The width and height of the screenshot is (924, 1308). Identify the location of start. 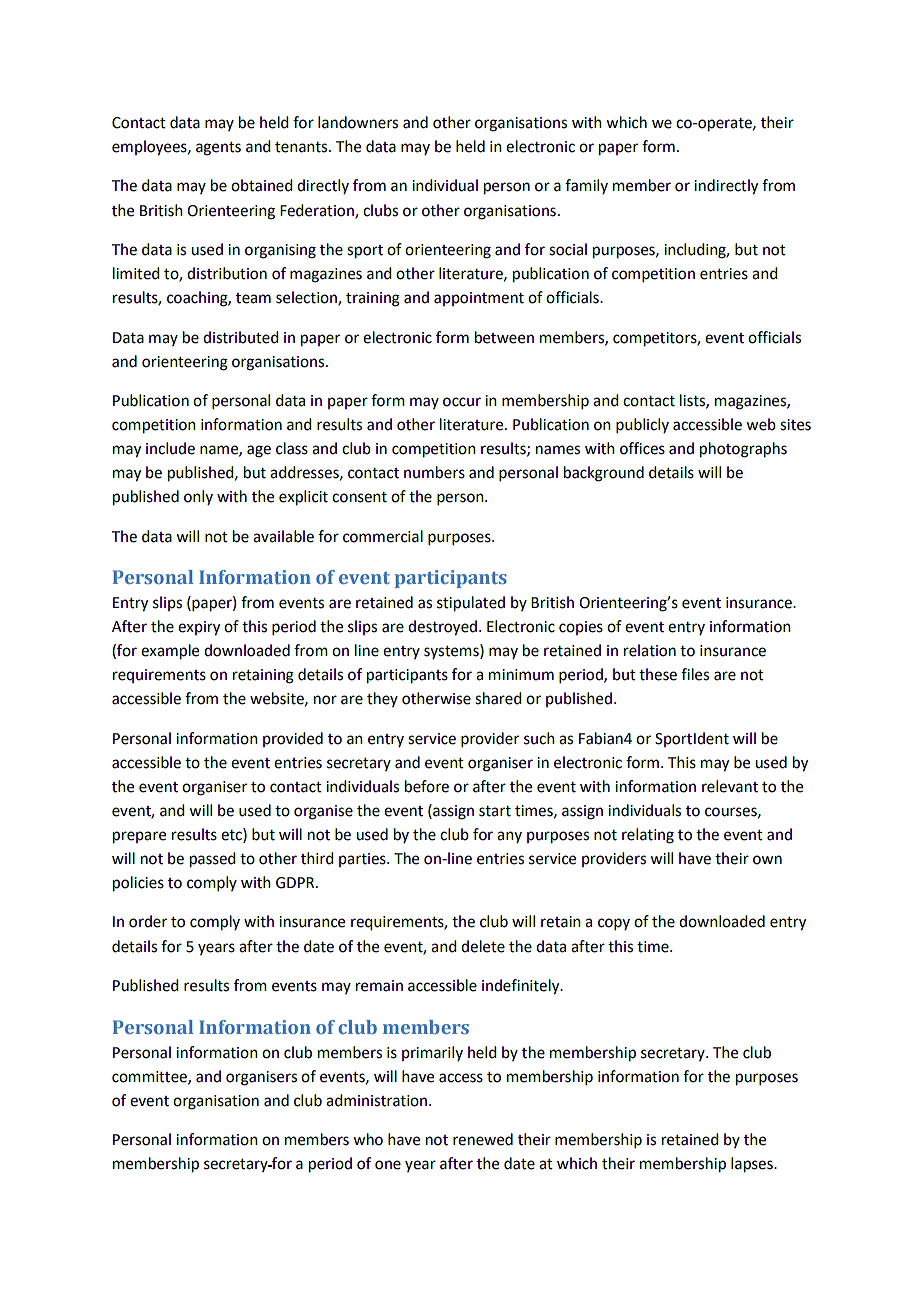
(495, 811).
